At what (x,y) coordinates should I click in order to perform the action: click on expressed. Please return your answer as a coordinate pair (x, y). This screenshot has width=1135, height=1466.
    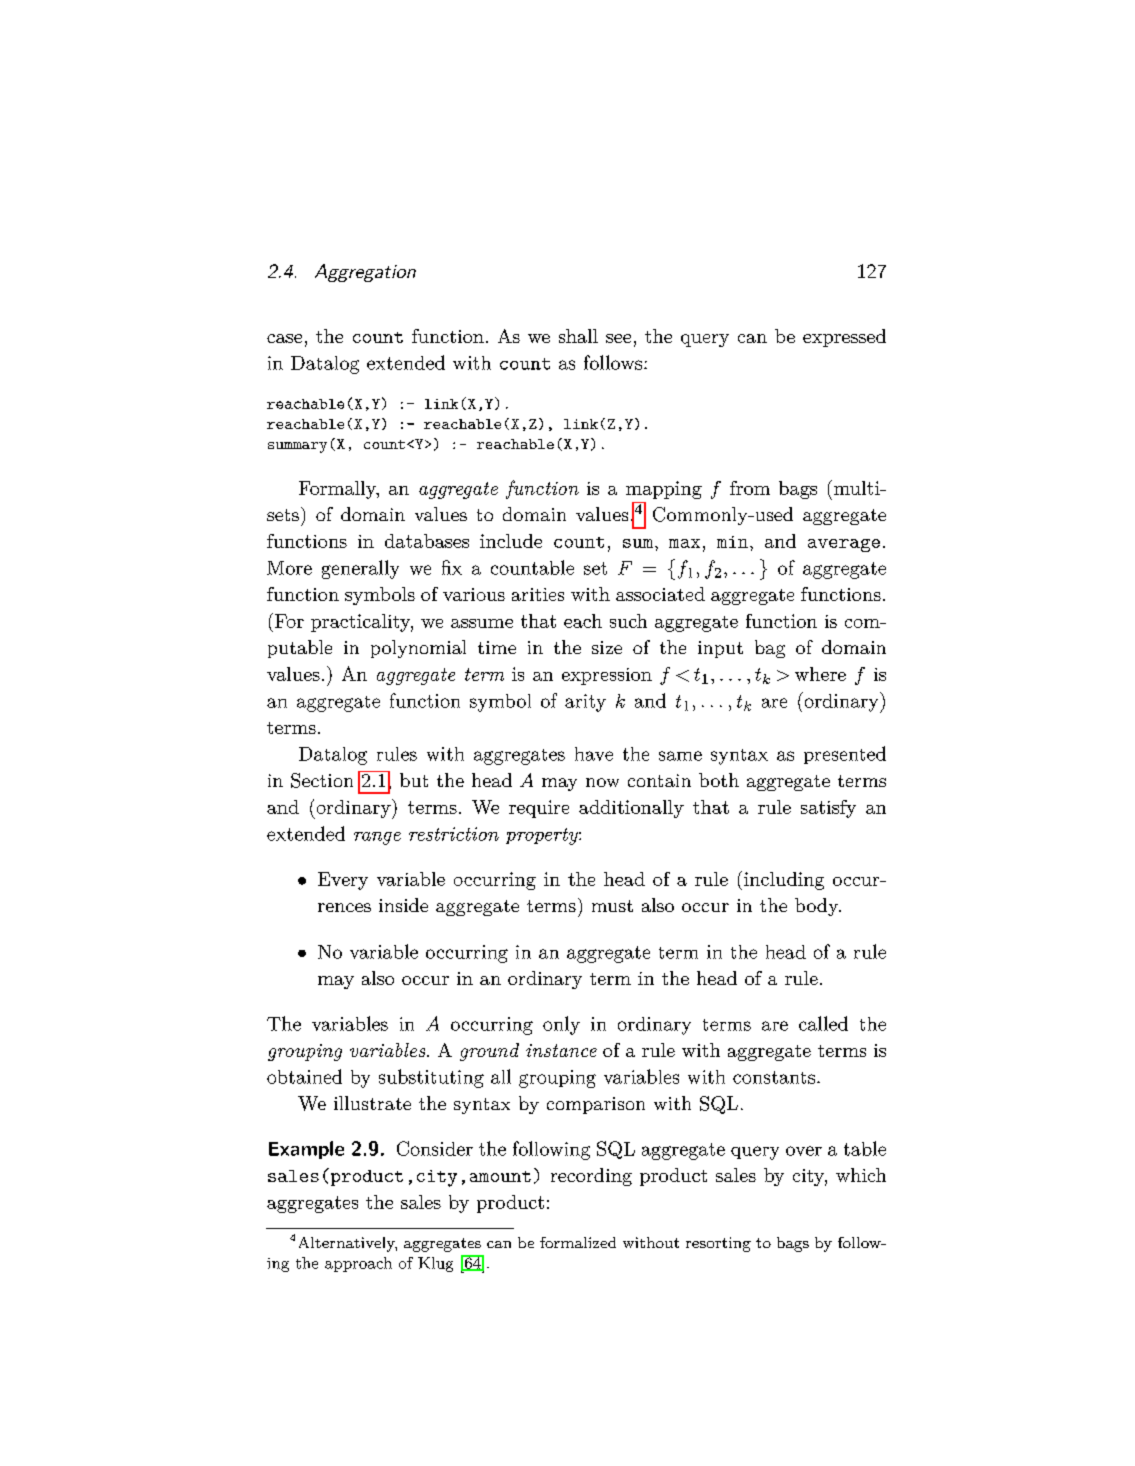
    Looking at the image, I should click on (844, 338).
